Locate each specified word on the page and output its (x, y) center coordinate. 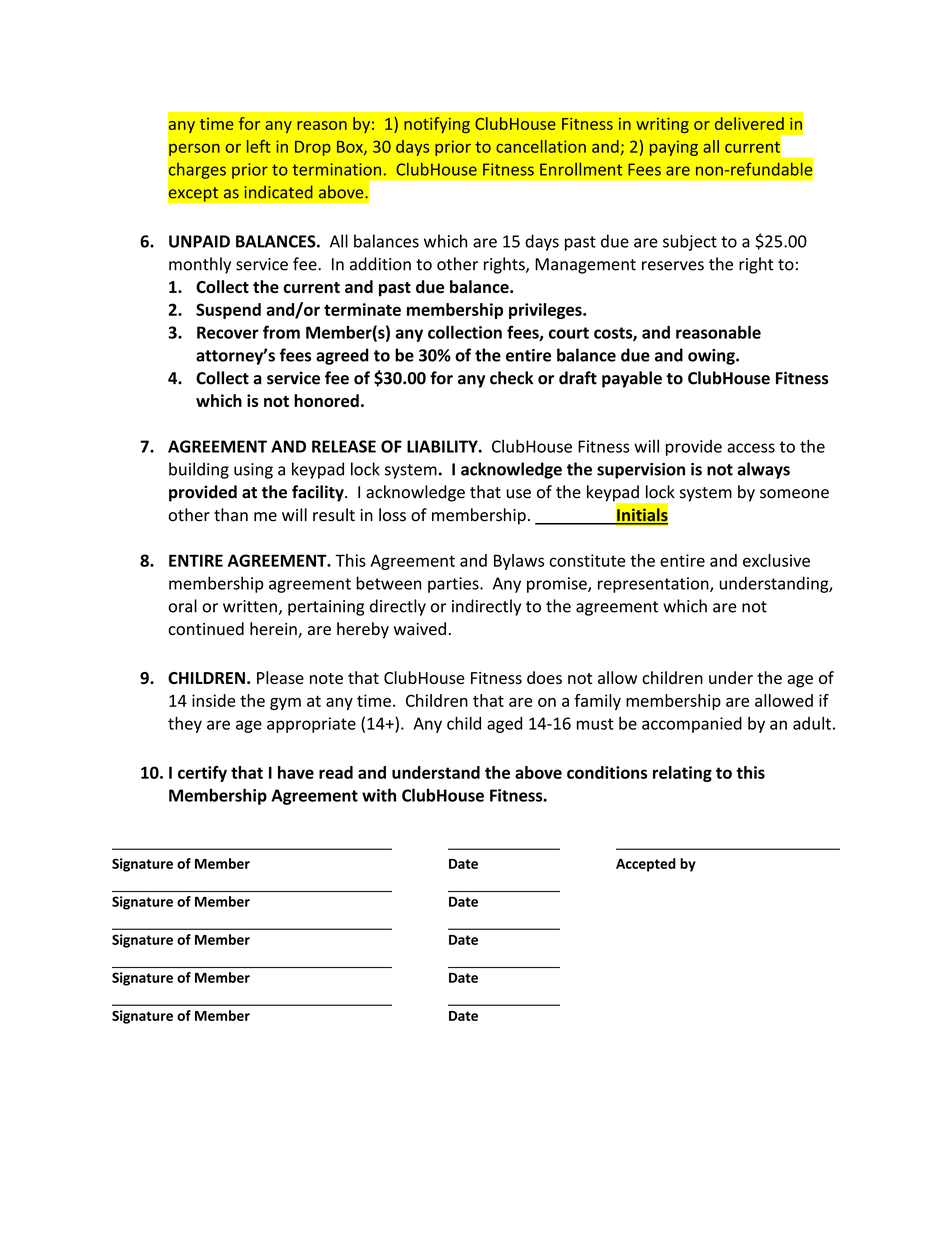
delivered (749, 123)
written (250, 606)
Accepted (646, 865)
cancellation (541, 146)
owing (712, 357)
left (259, 146)
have (296, 772)
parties (454, 585)
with (379, 795)
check (511, 378)
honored (326, 400)
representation (654, 585)
